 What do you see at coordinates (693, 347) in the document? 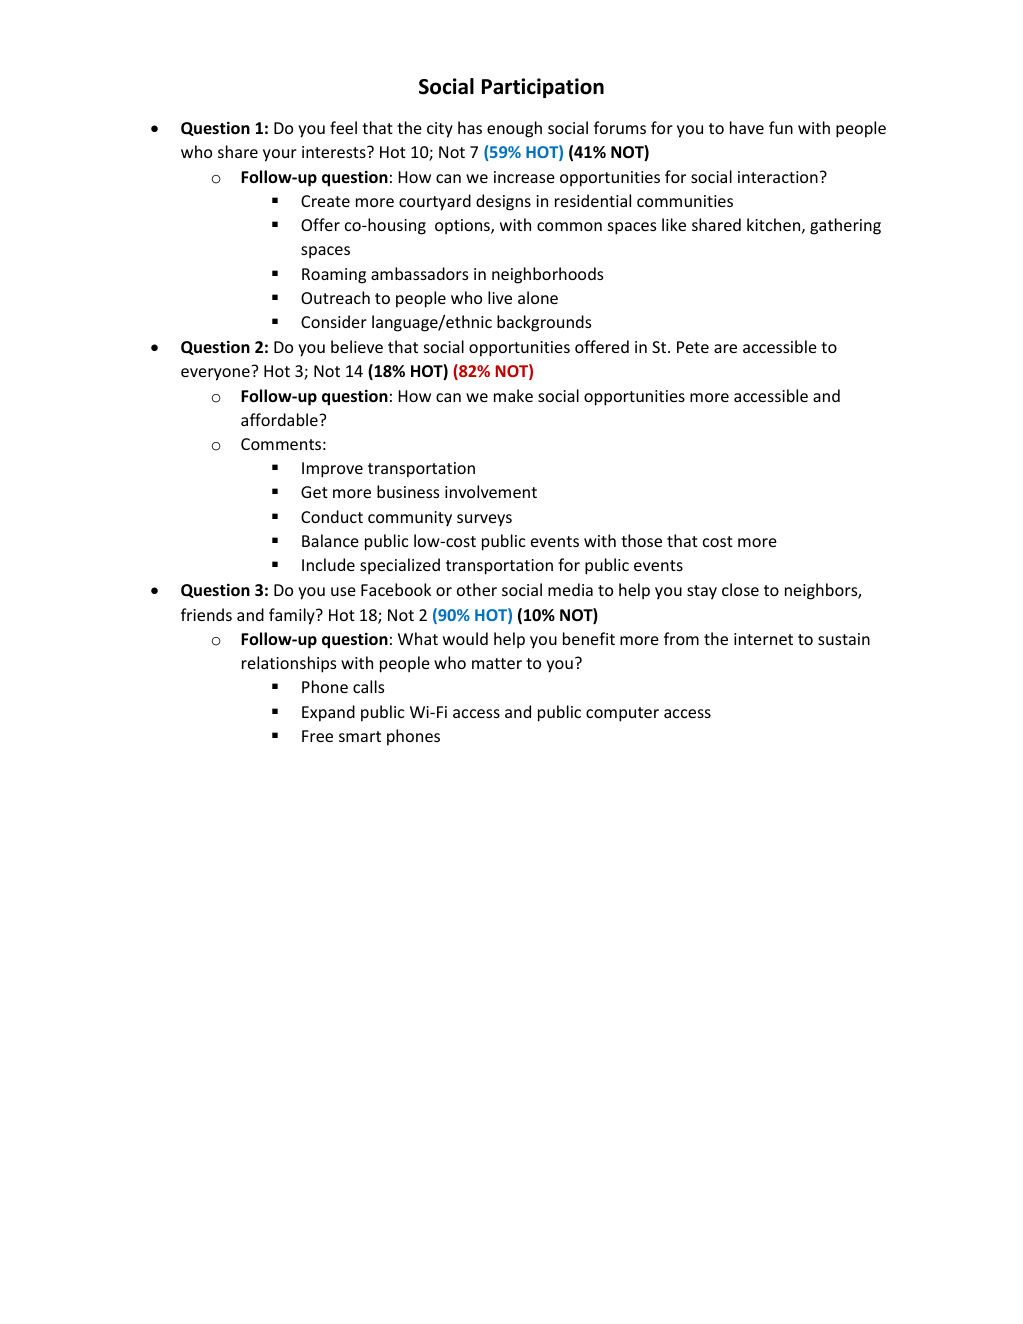
I see `Pete` at bounding box center [693, 347].
